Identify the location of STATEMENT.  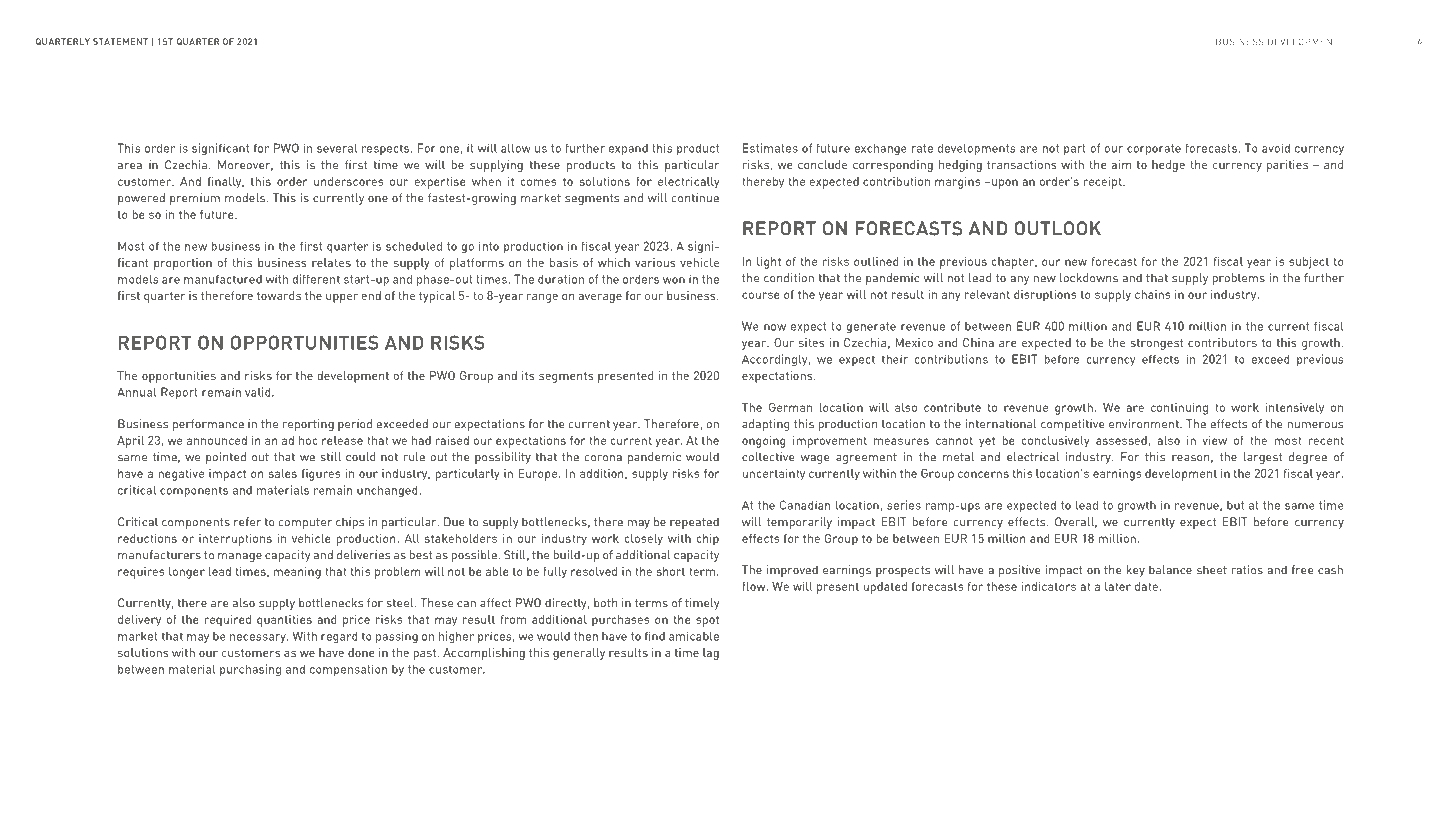
(120, 41).
